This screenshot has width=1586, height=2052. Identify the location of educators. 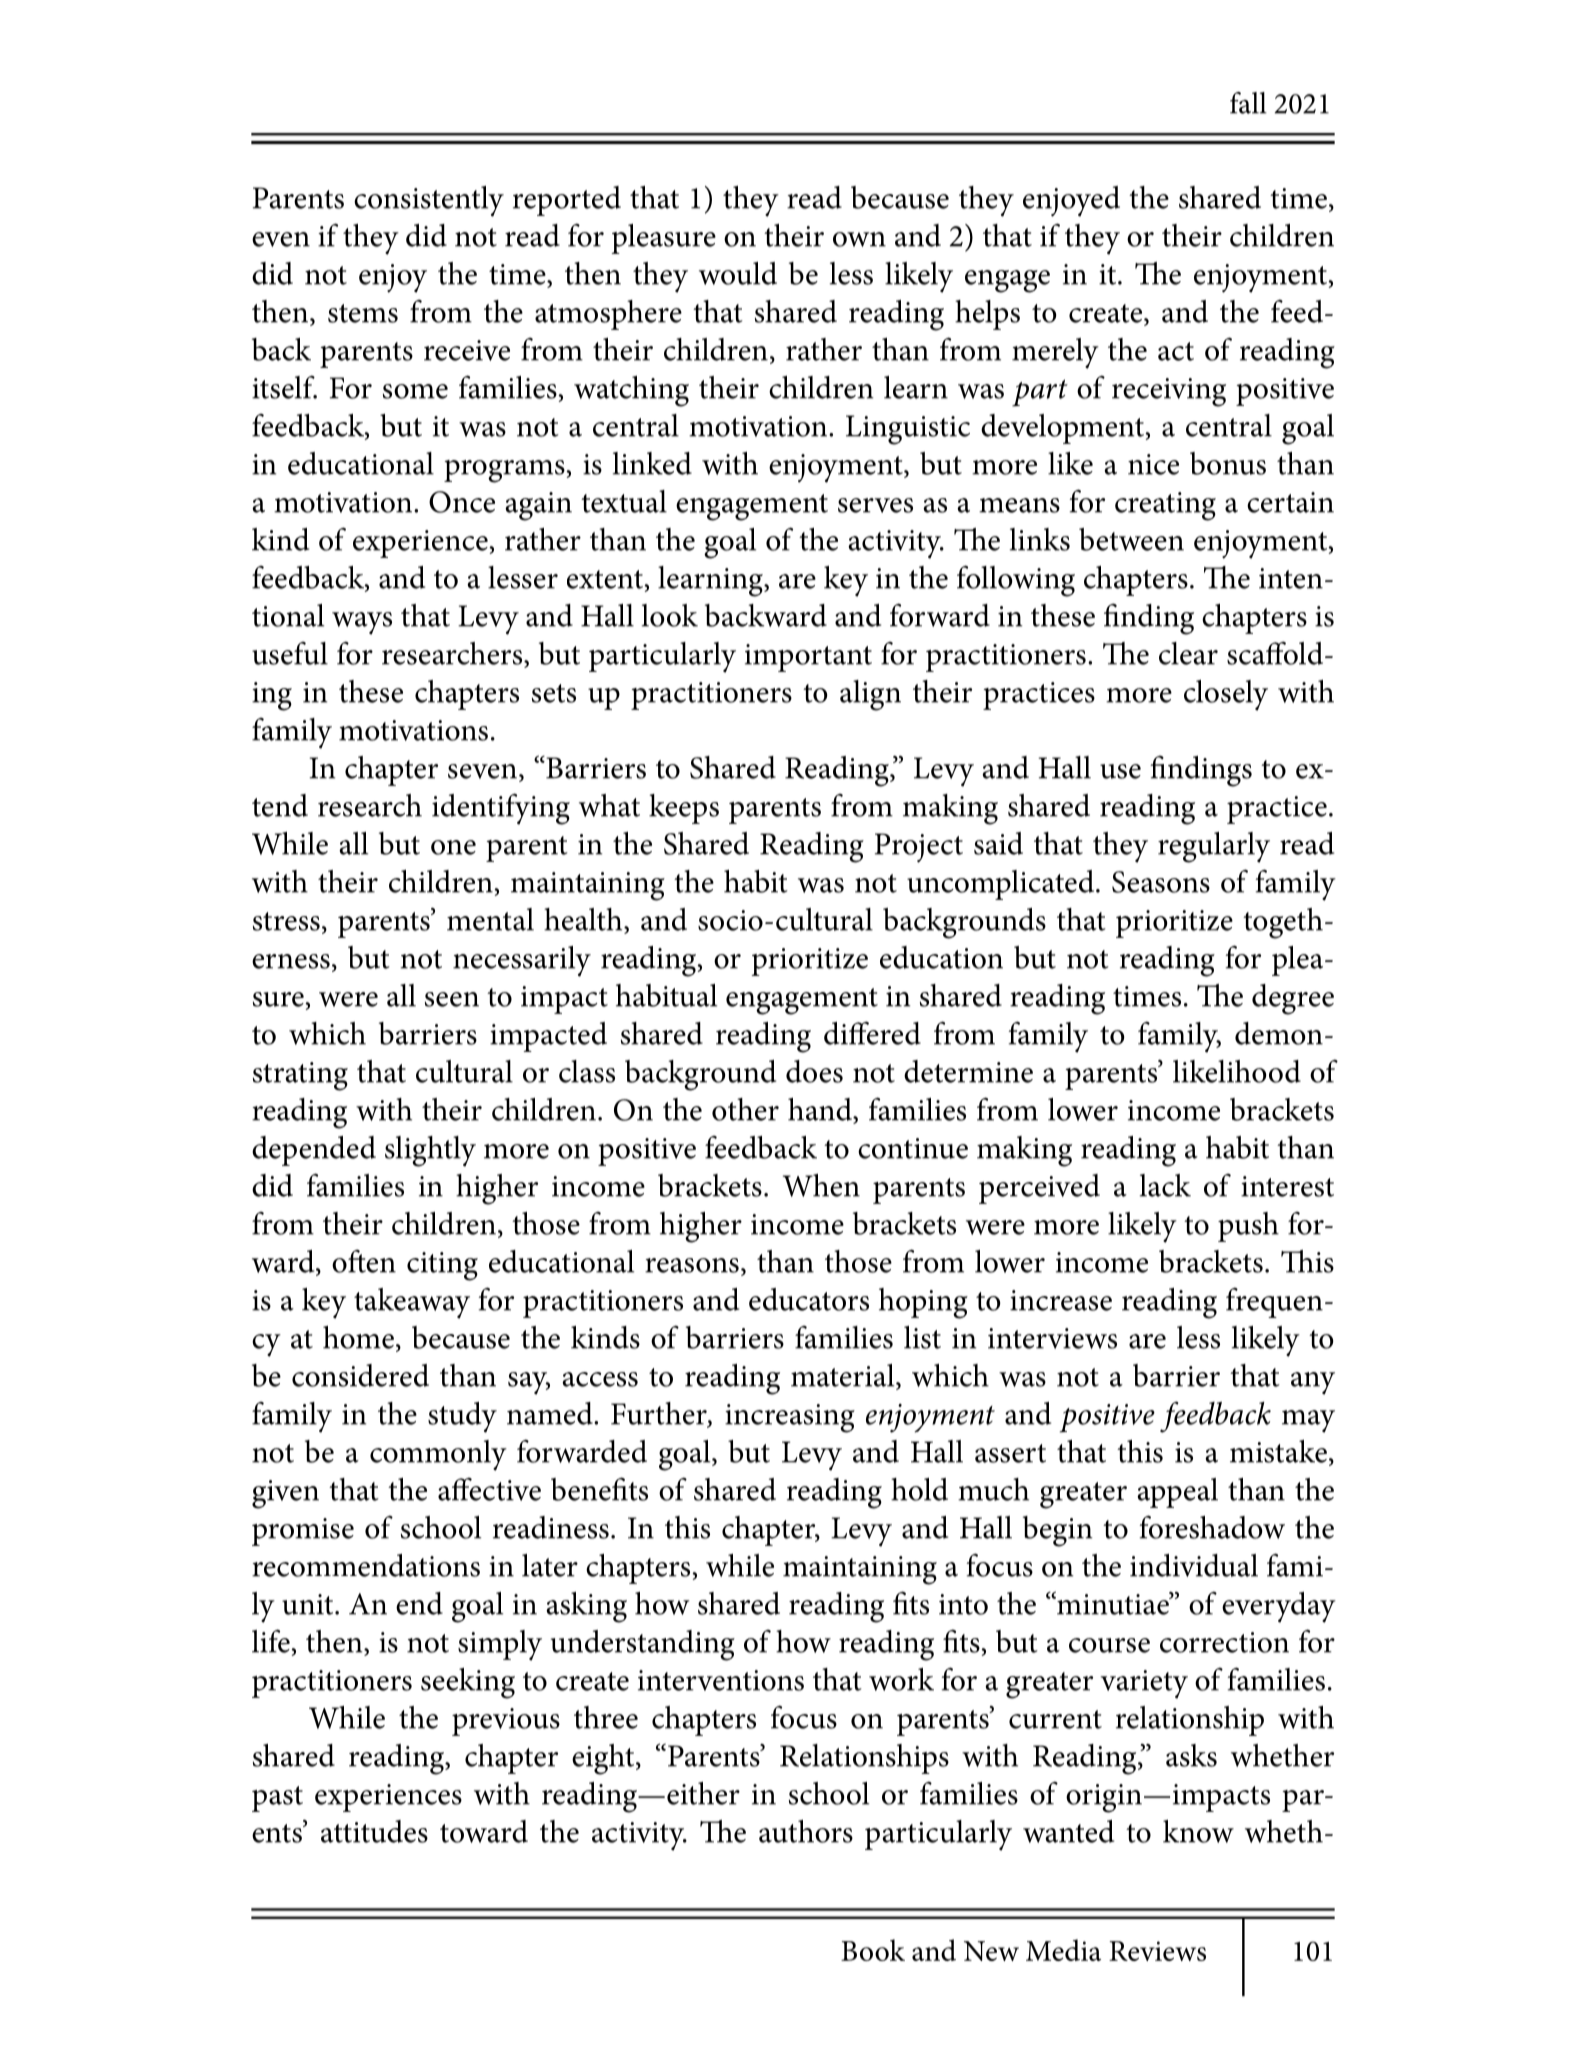
(809, 1299).
